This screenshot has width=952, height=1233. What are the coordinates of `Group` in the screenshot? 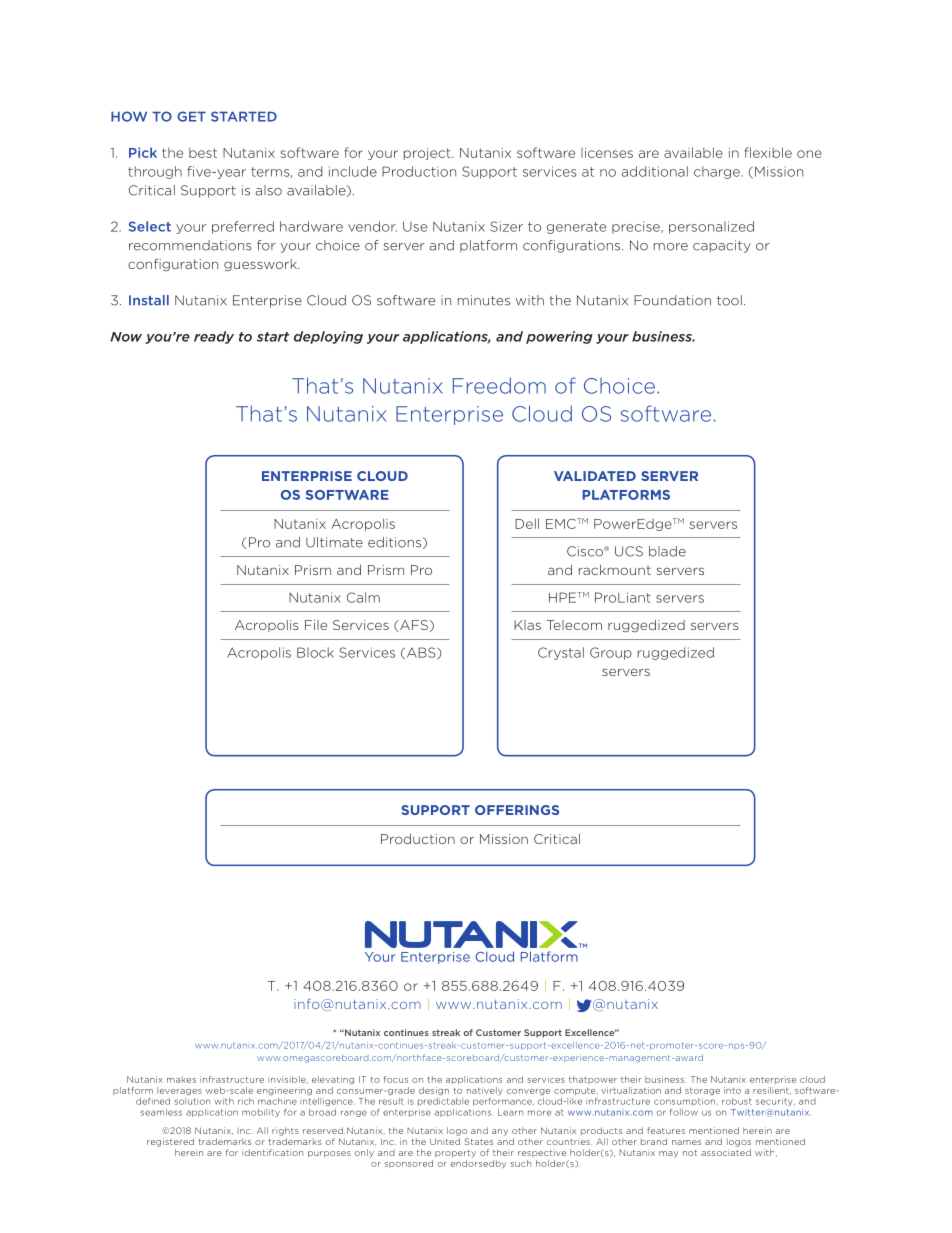 It's located at (611, 653).
